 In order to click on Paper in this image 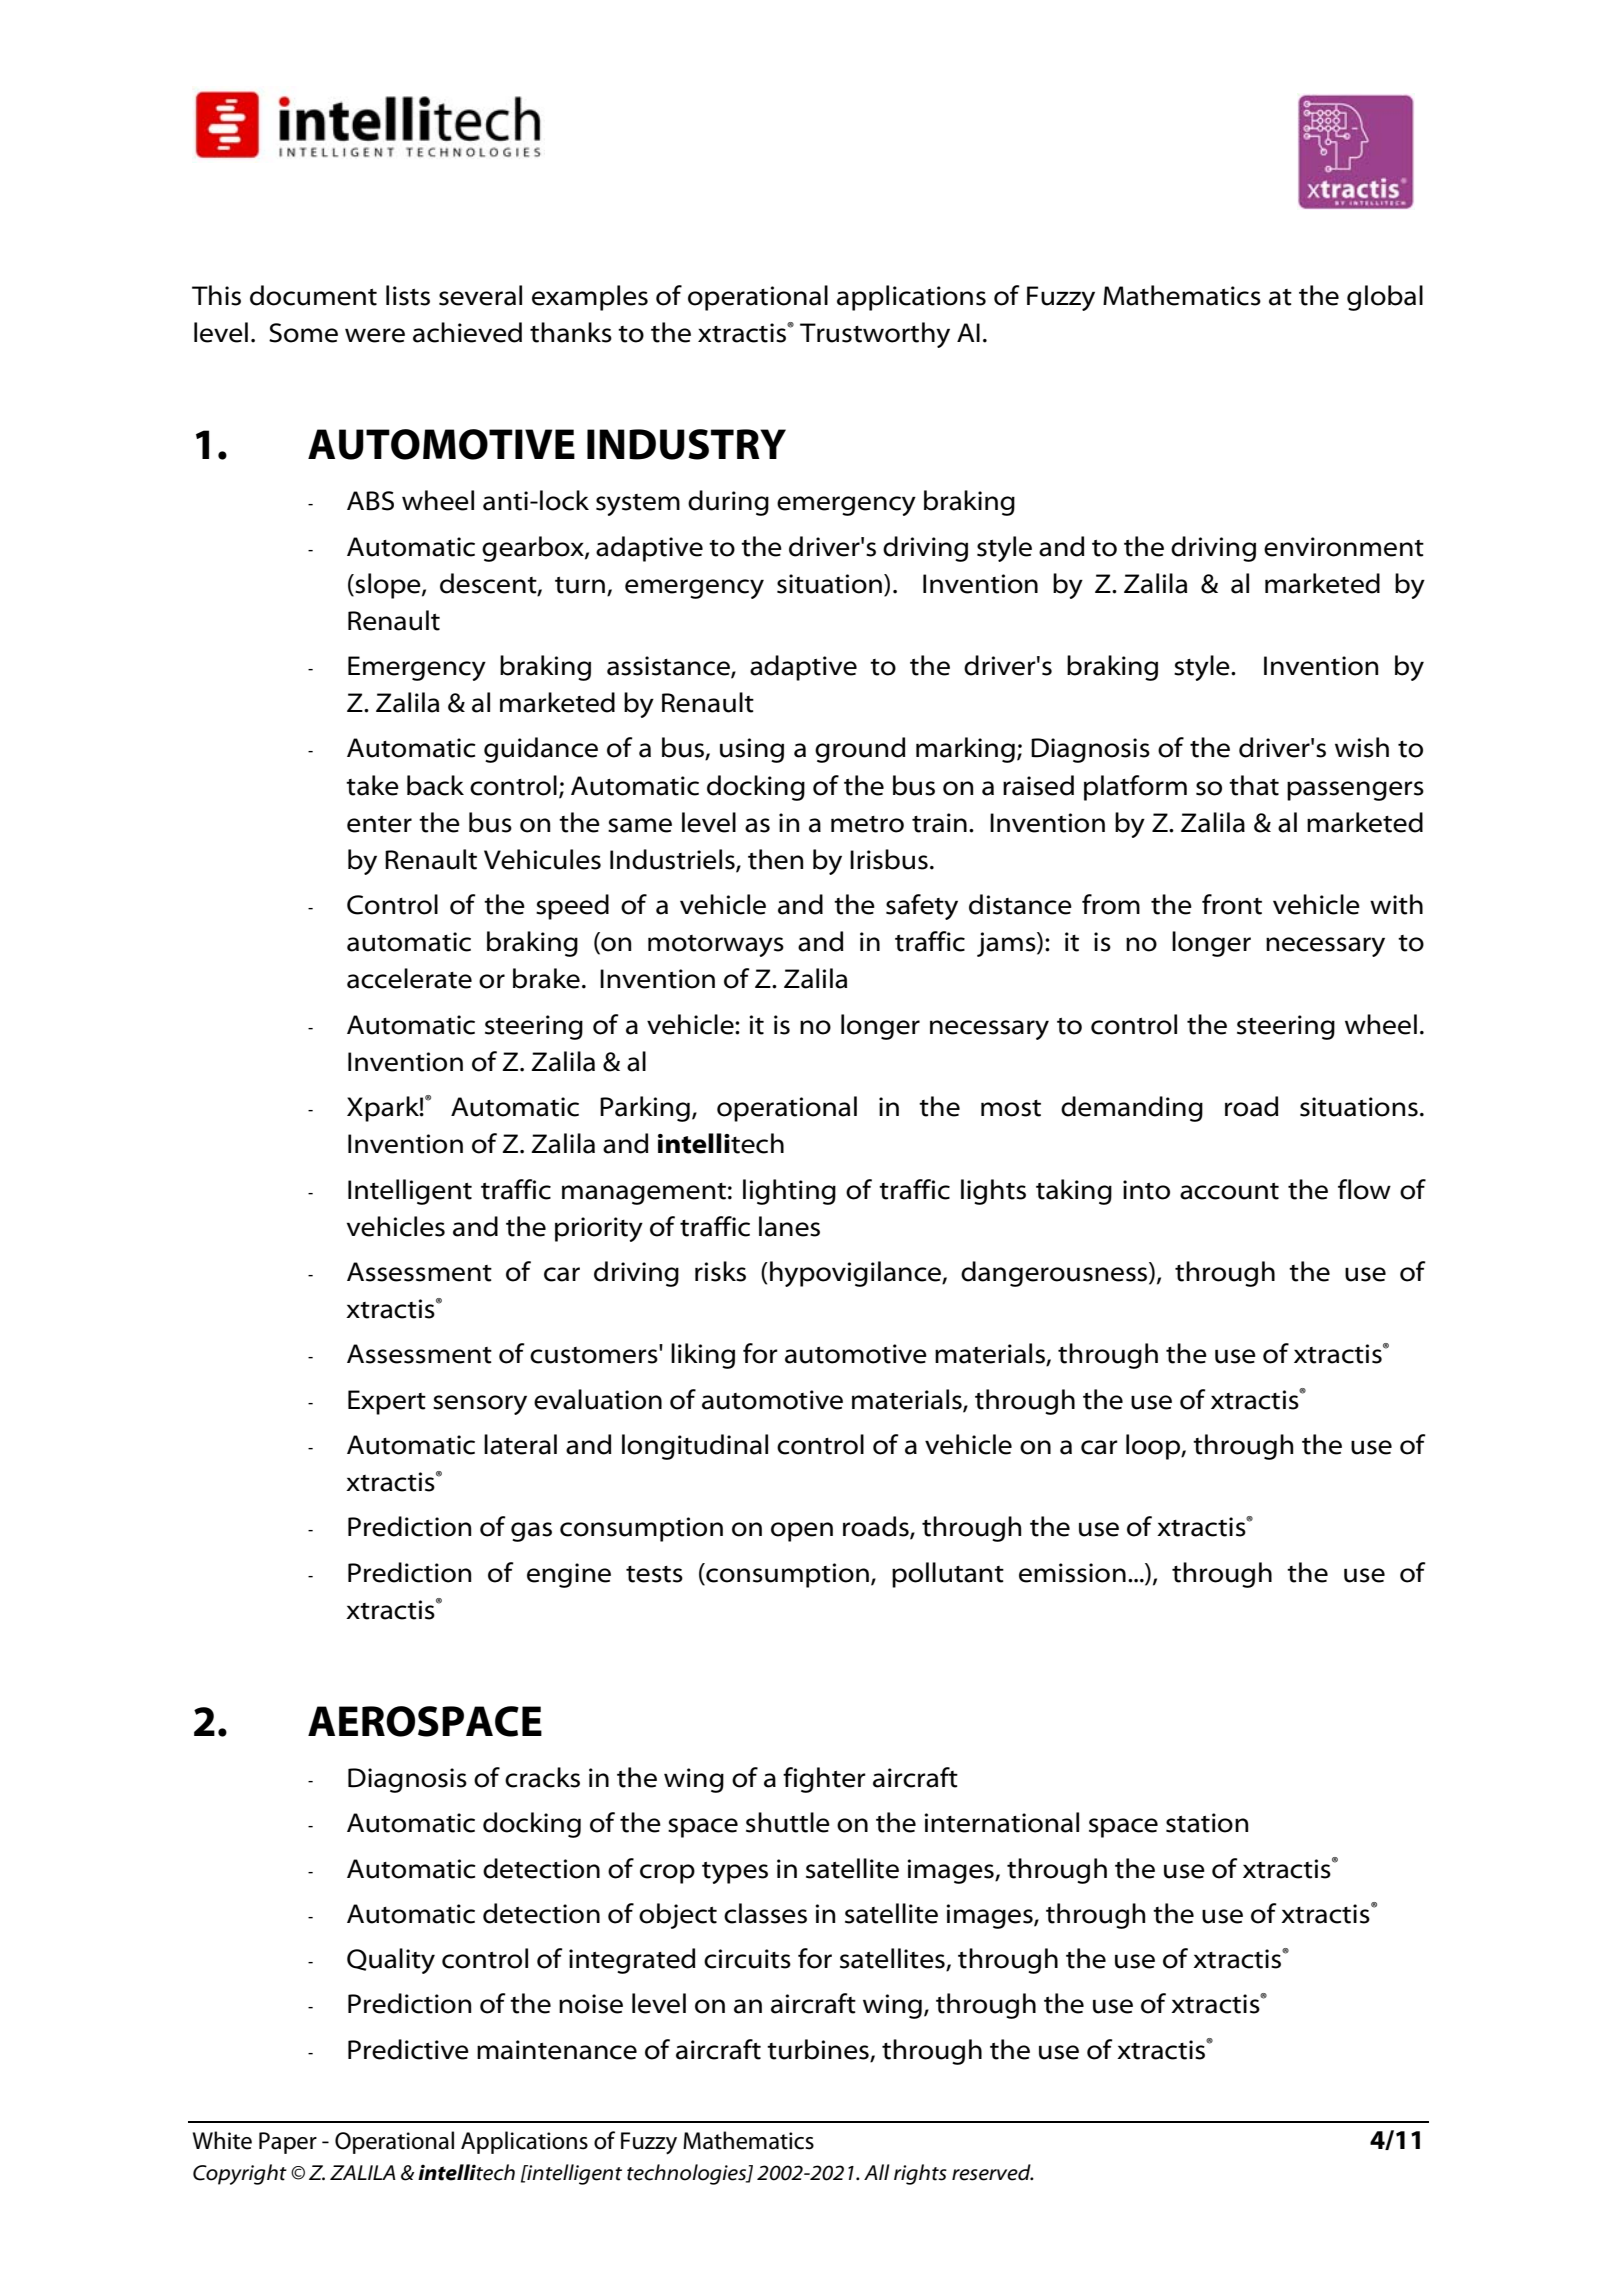, I will do `click(288, 2143)`.
